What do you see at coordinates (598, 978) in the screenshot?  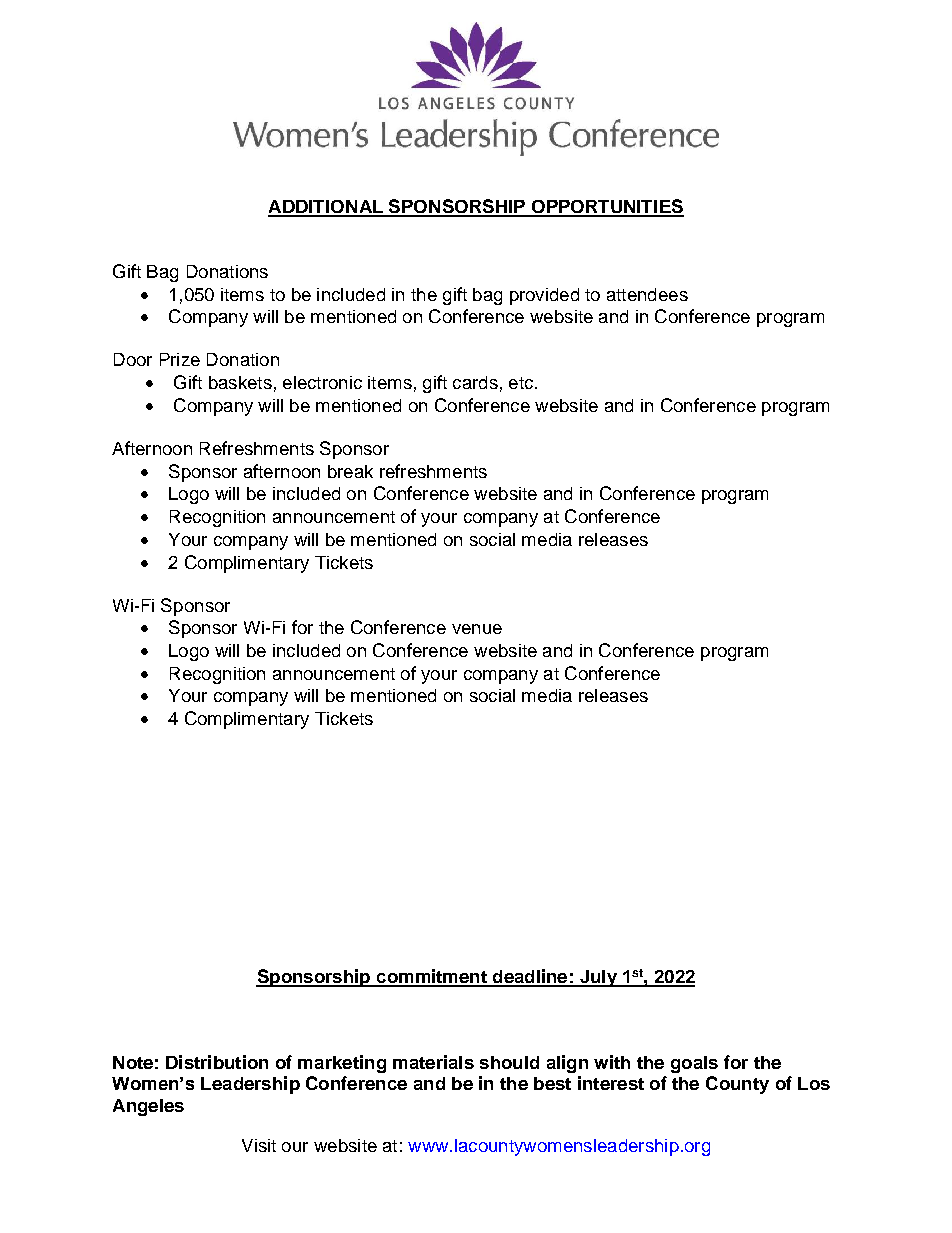 I see `July` at bounding box center [598, 978].
